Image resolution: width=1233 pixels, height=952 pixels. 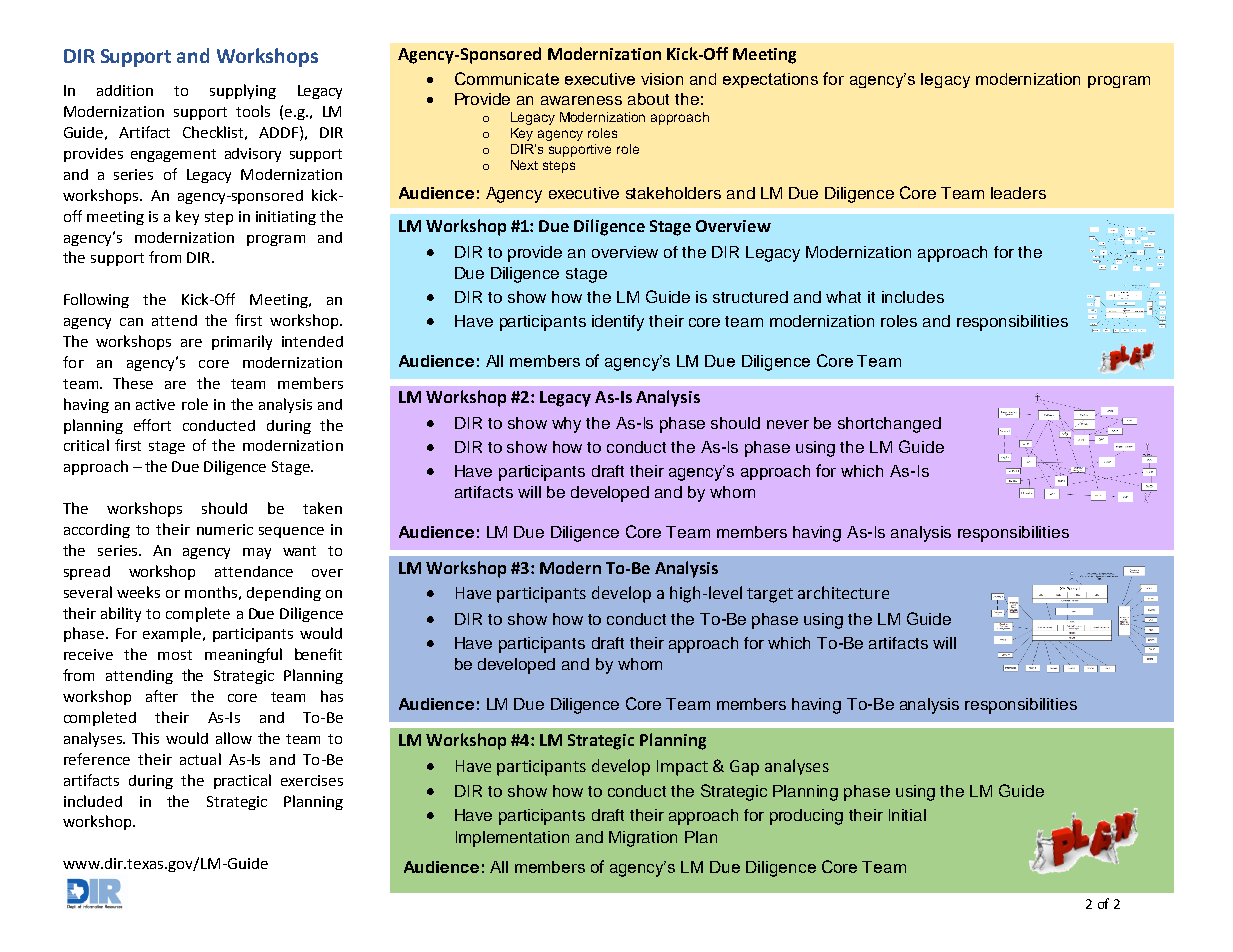 What do you see at coordinates (242, 781) in the image?
I see `practical` at bounding box center [242, 781].
